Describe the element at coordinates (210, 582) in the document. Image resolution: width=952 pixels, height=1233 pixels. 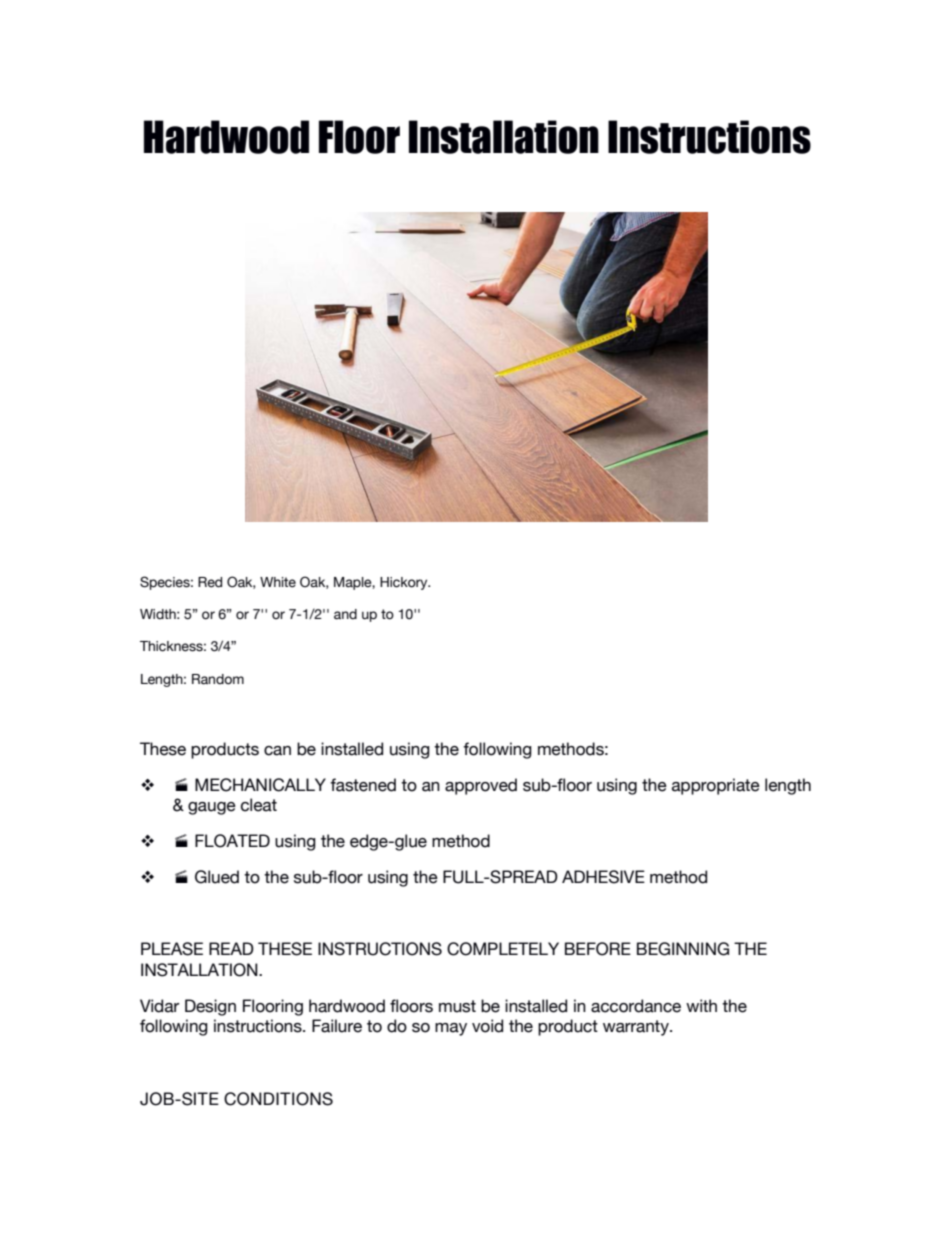
I see `Red` at that location.
